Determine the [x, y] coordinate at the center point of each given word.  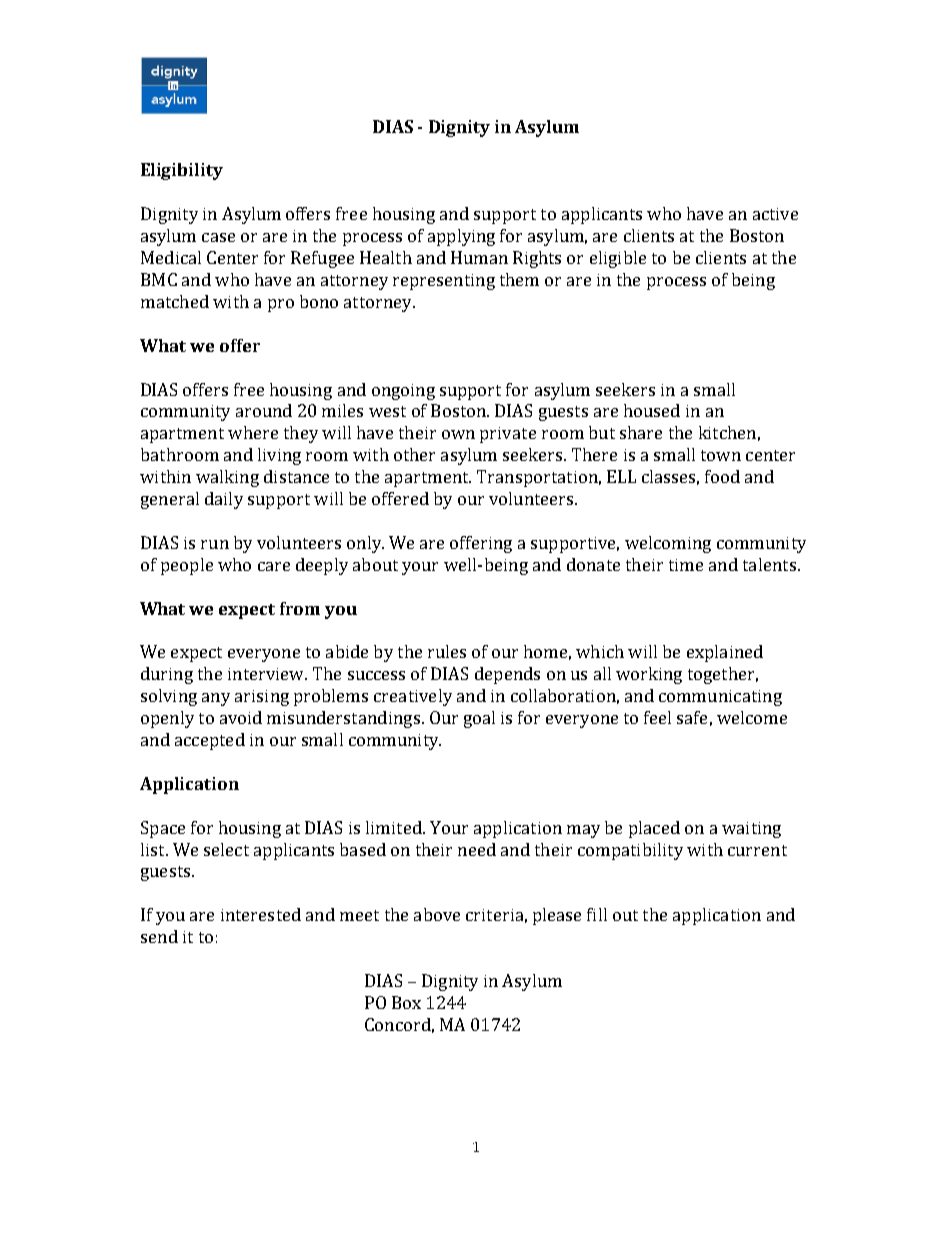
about [375, 564]
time [686, 565]
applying [461, 237]
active [775, 214]
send [159, 936]
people [187, 566]
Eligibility [182, 171]
